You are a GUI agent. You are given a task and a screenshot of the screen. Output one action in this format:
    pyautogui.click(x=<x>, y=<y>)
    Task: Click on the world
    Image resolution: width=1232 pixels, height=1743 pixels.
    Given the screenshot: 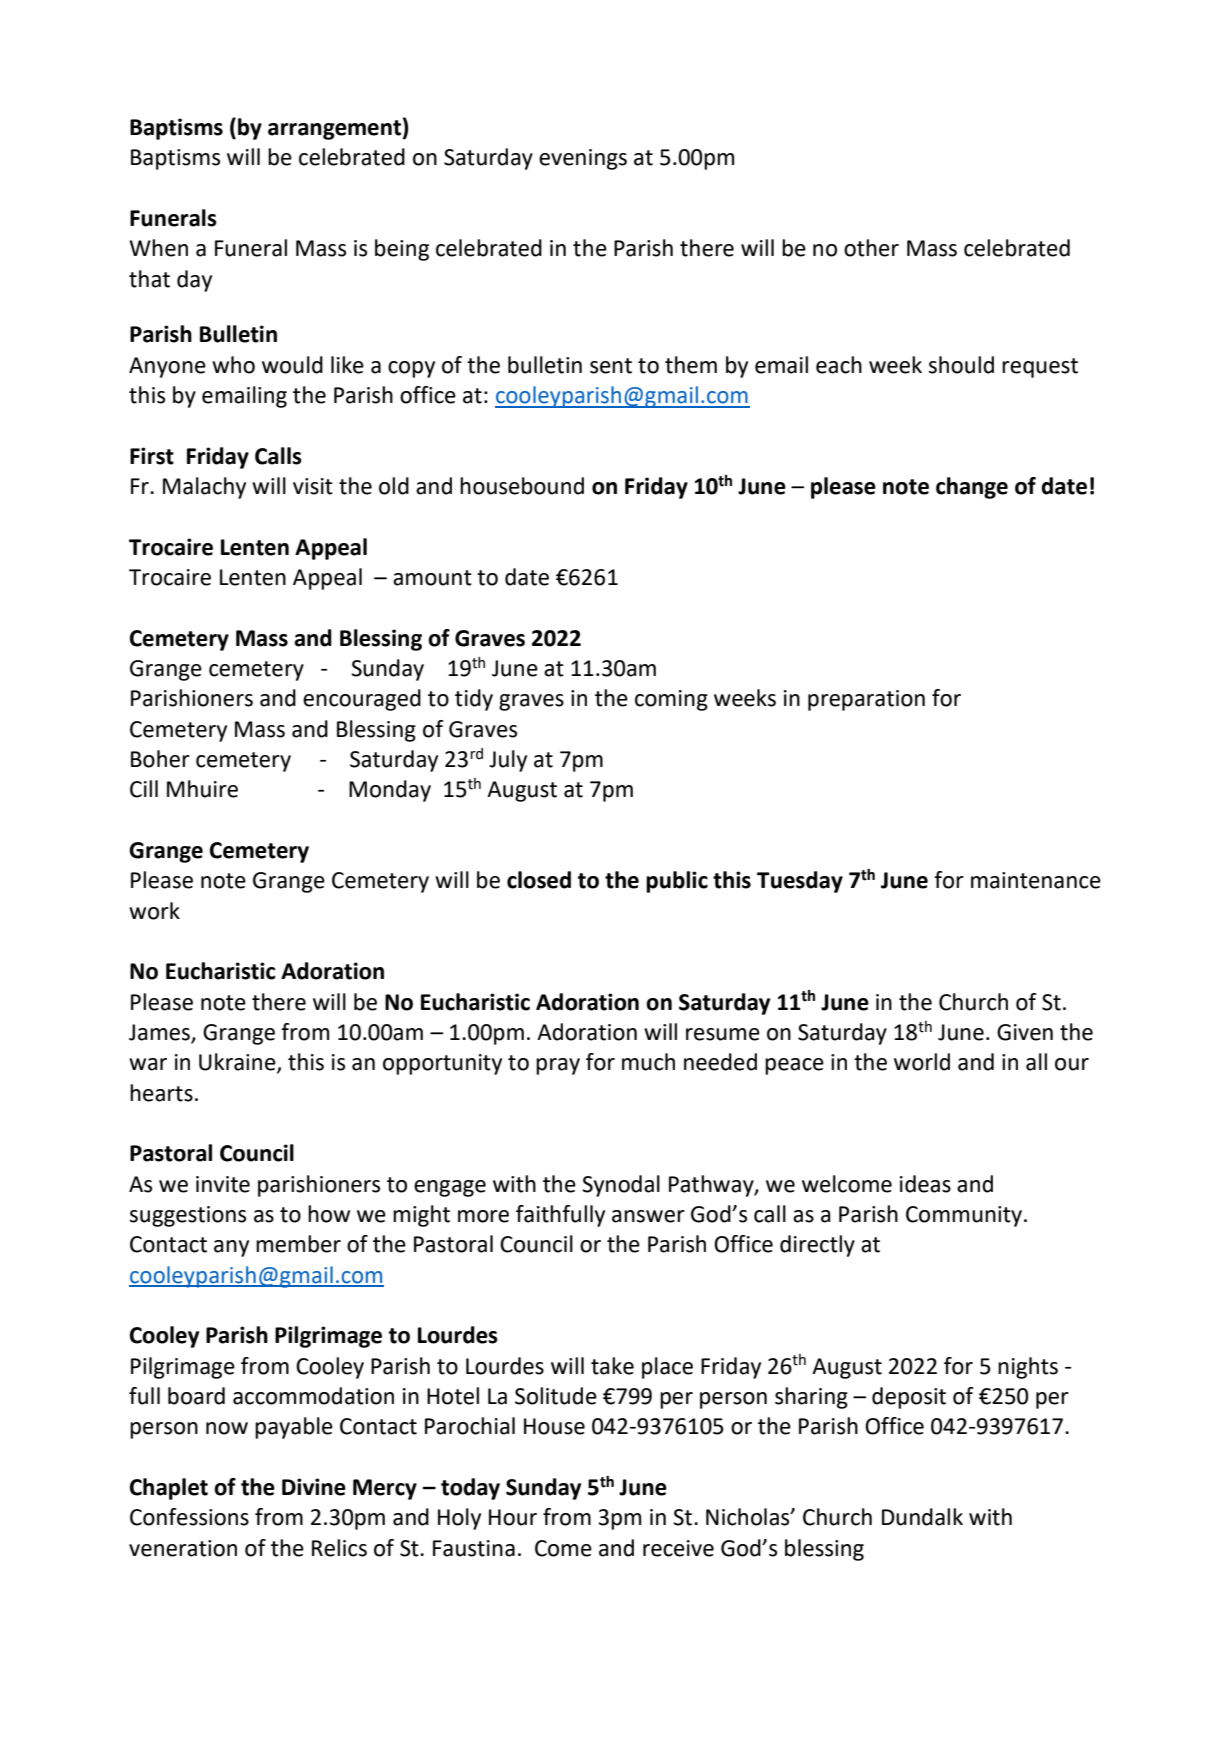 What is the action you would take?
    pyautogui.click(x=922, y=1062)
